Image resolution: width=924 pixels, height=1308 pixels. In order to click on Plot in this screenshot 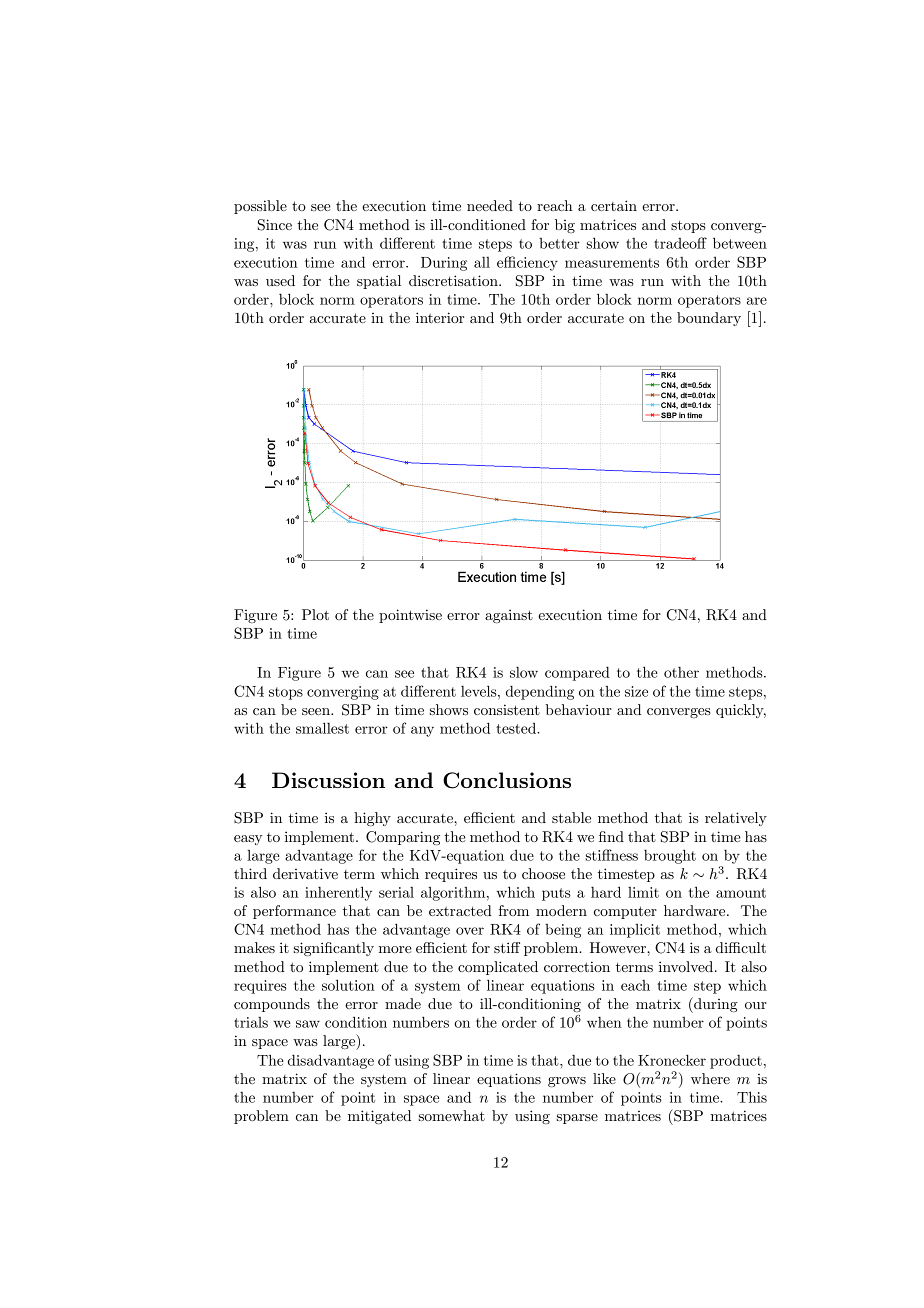, I will do `click(315, 614)`.
